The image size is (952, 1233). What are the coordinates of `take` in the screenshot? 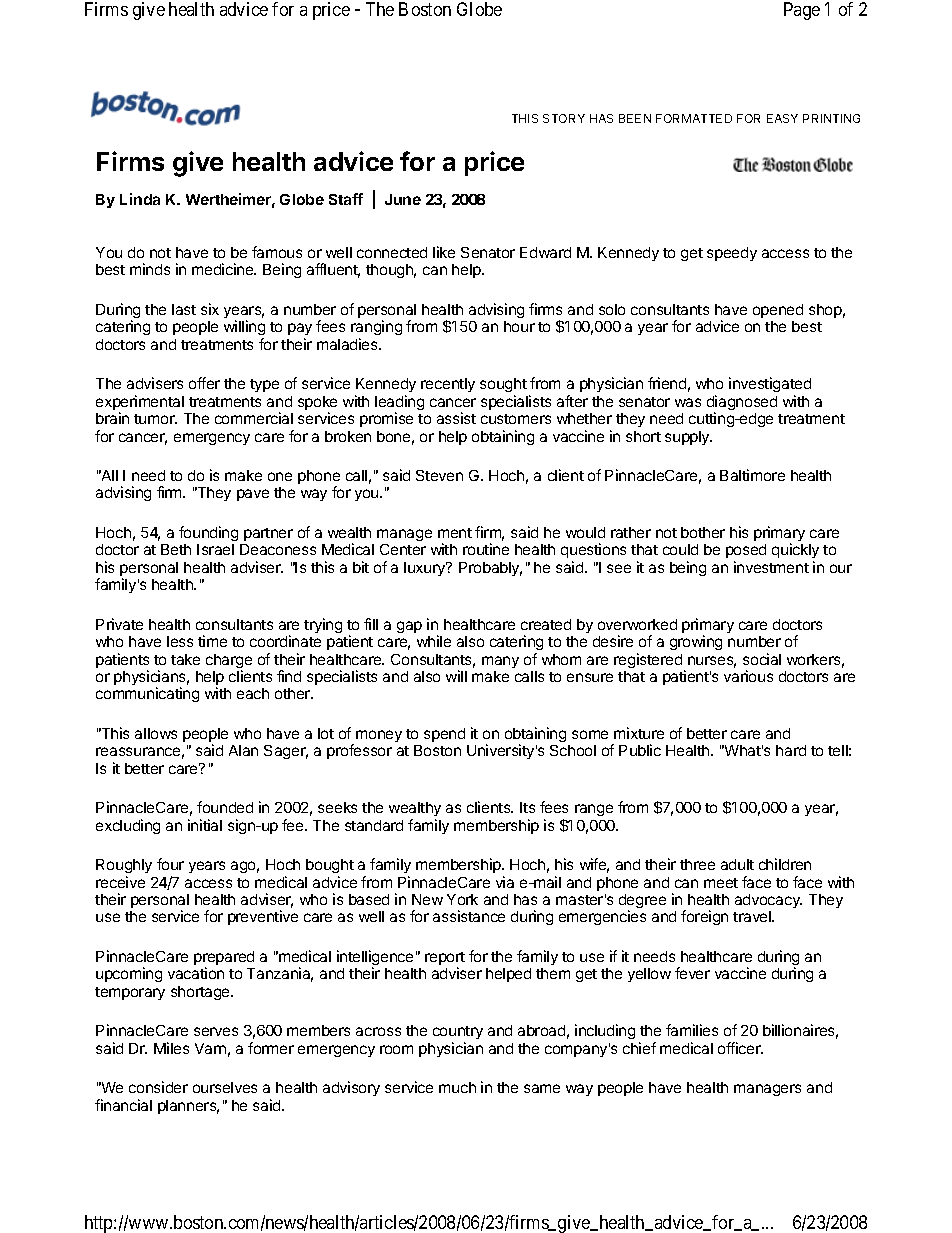 It's located at (185, 659).
